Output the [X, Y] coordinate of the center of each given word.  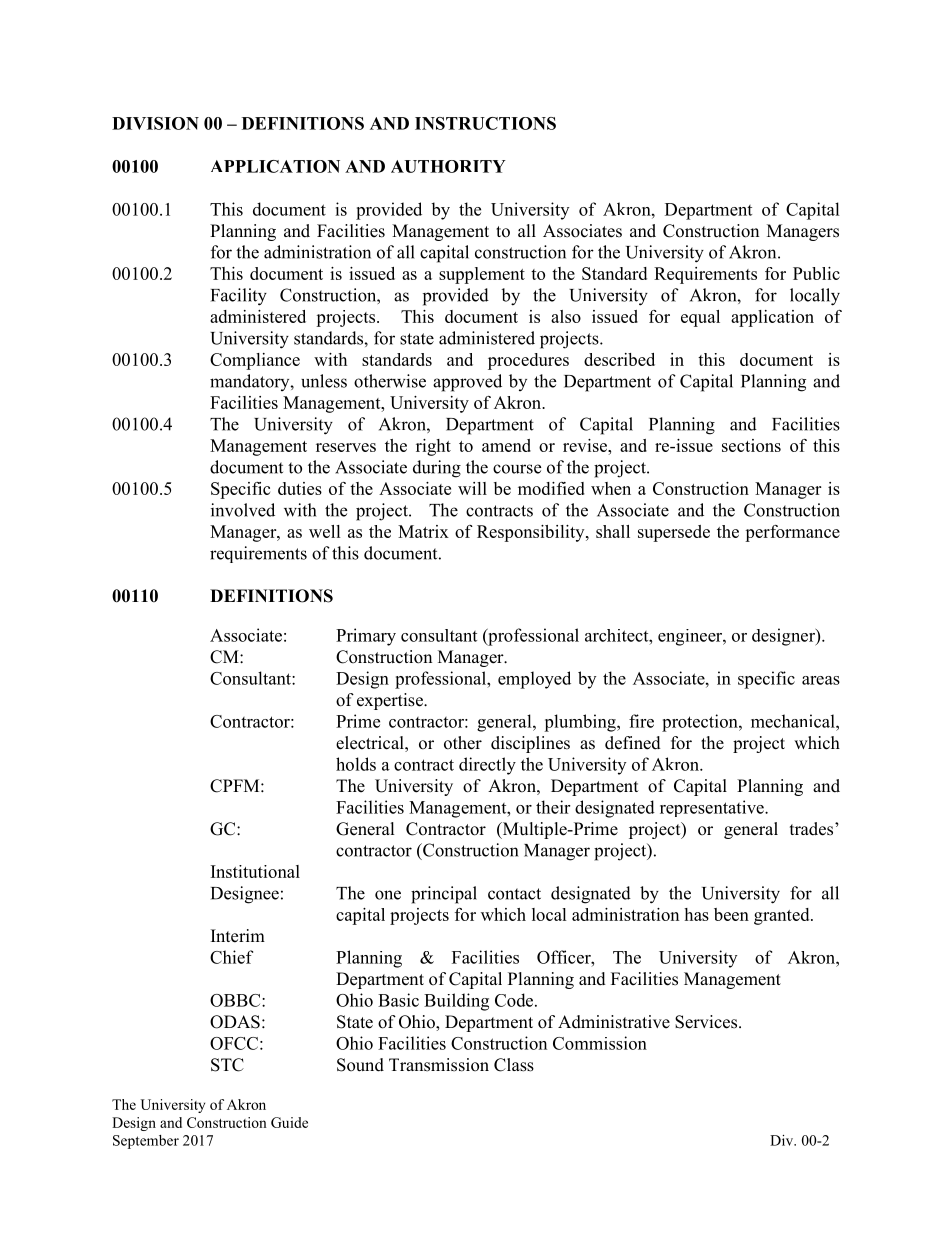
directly [487, 766]
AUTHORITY [448, 166]
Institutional [255, 871]
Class [514, 1065]
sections [751, 445]
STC [227, 1065]
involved [243, 510]
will [472, 488]
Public [816, 273]
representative [713, 808]
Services [707, 1022]
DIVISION [155, 123]
